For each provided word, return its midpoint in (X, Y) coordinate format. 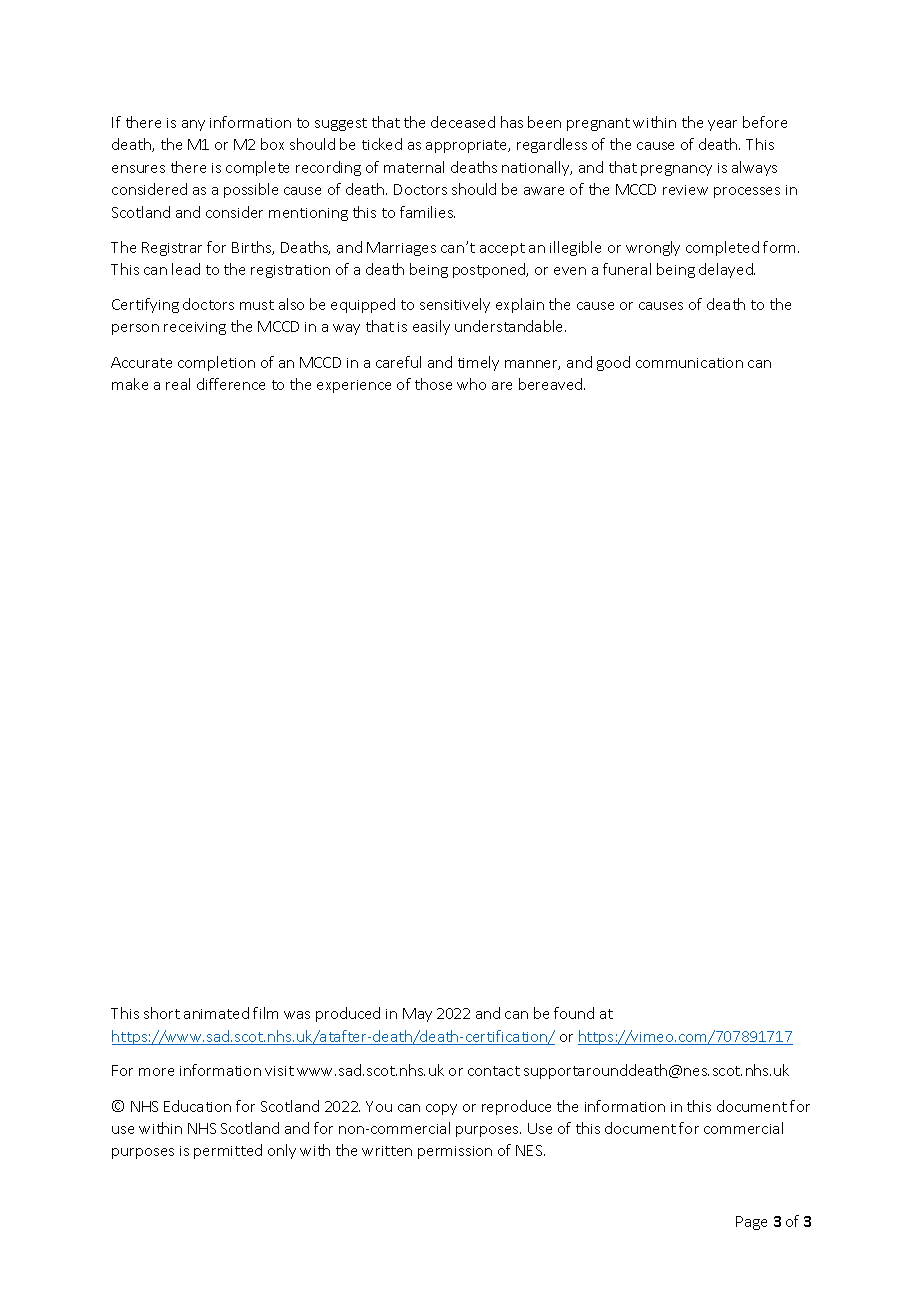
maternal (414, 167)
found (574, 1013)
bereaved (552, 384)
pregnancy (676, 170)
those (433, 384)
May (417, 1015)
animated (216, 1013)
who (471, 384)
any (193, 125)
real (178, 384)
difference (231, 384)
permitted (228, 1151)
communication (689, 363)
